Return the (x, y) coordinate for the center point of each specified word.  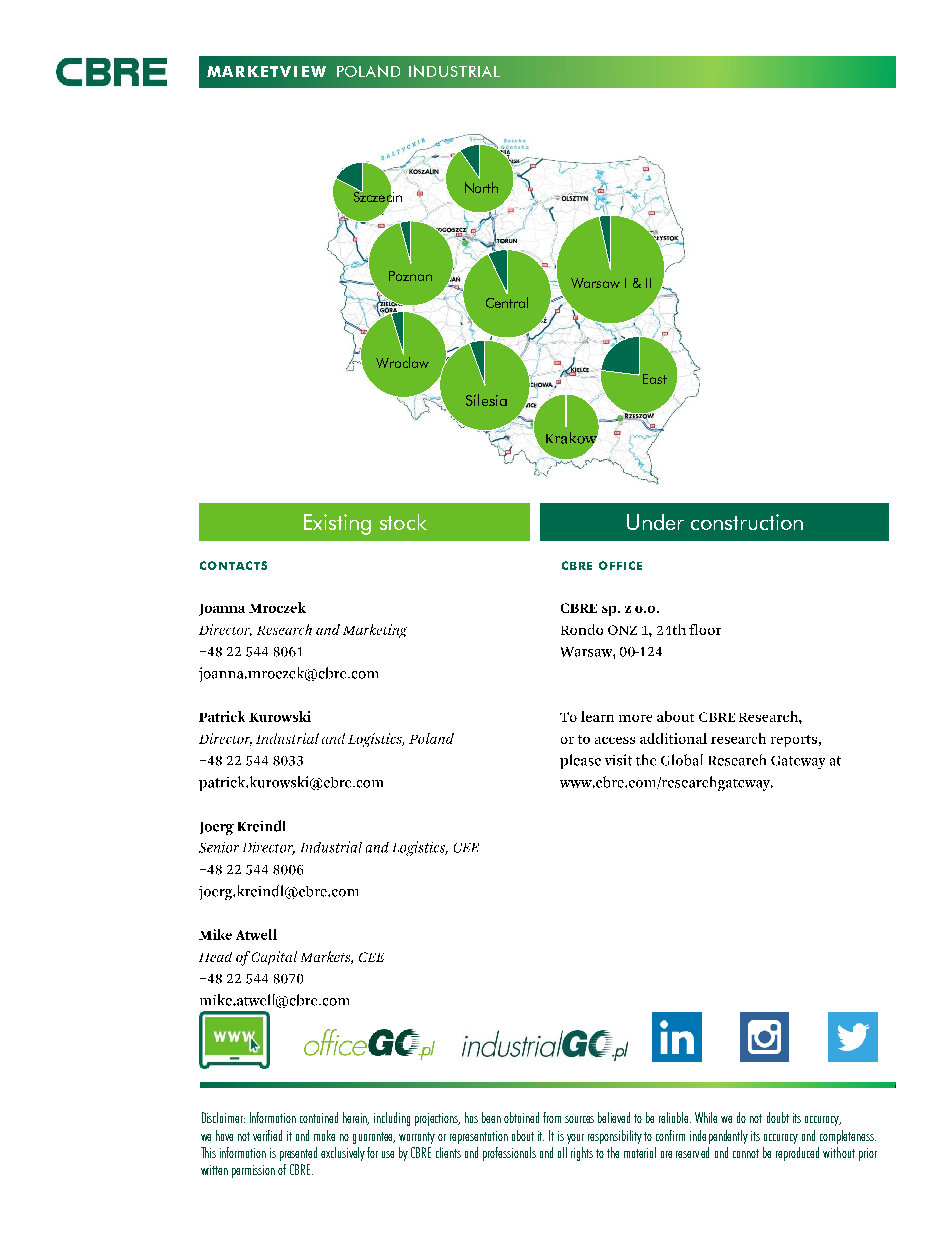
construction (747, 522)
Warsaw (595, 283)
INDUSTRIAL (454, 71)
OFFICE (620, 565)
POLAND (368, 71)
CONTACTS (233, 565)
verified (267, 1135)
